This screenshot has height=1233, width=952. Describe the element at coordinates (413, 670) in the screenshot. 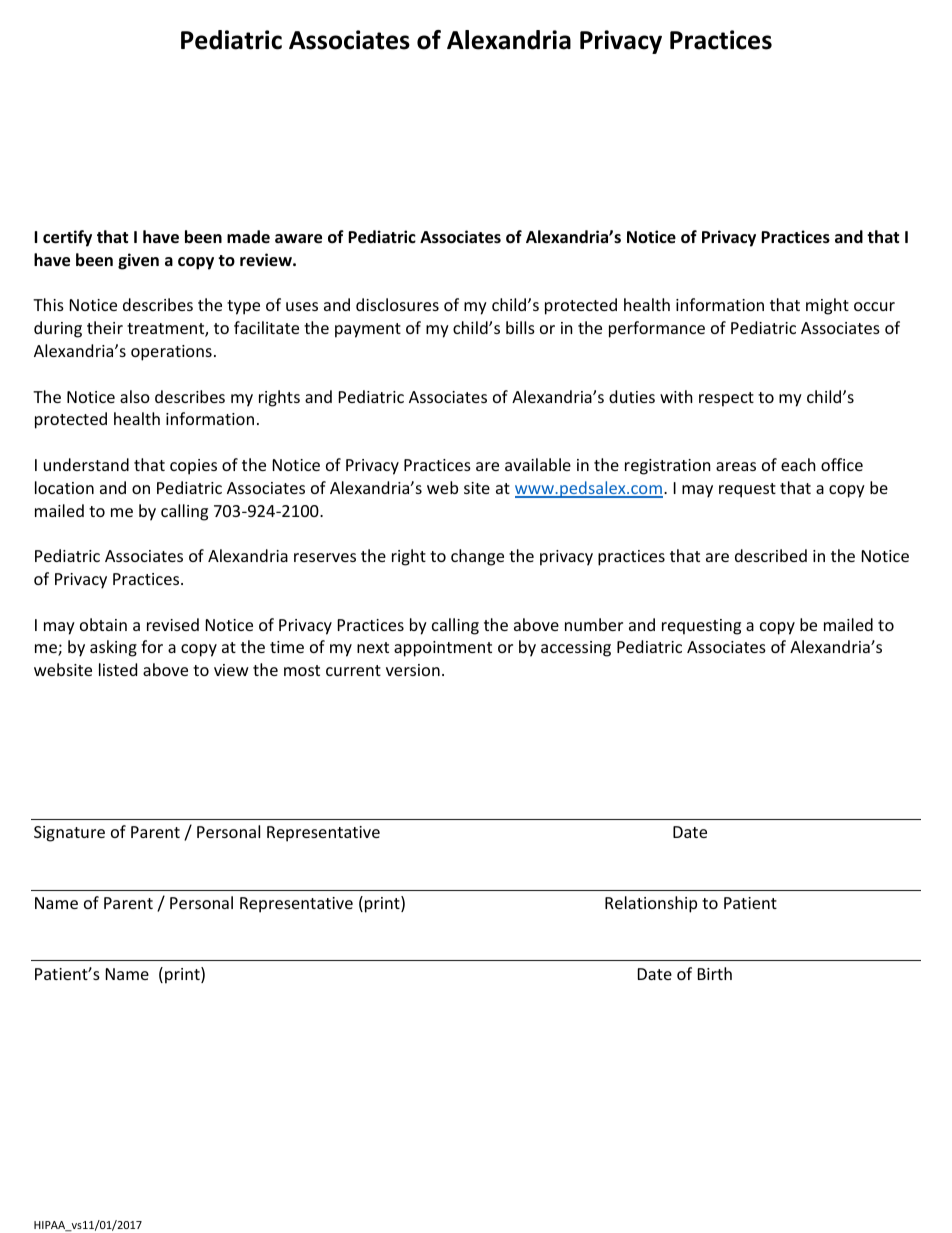

I see `version` at that location.
